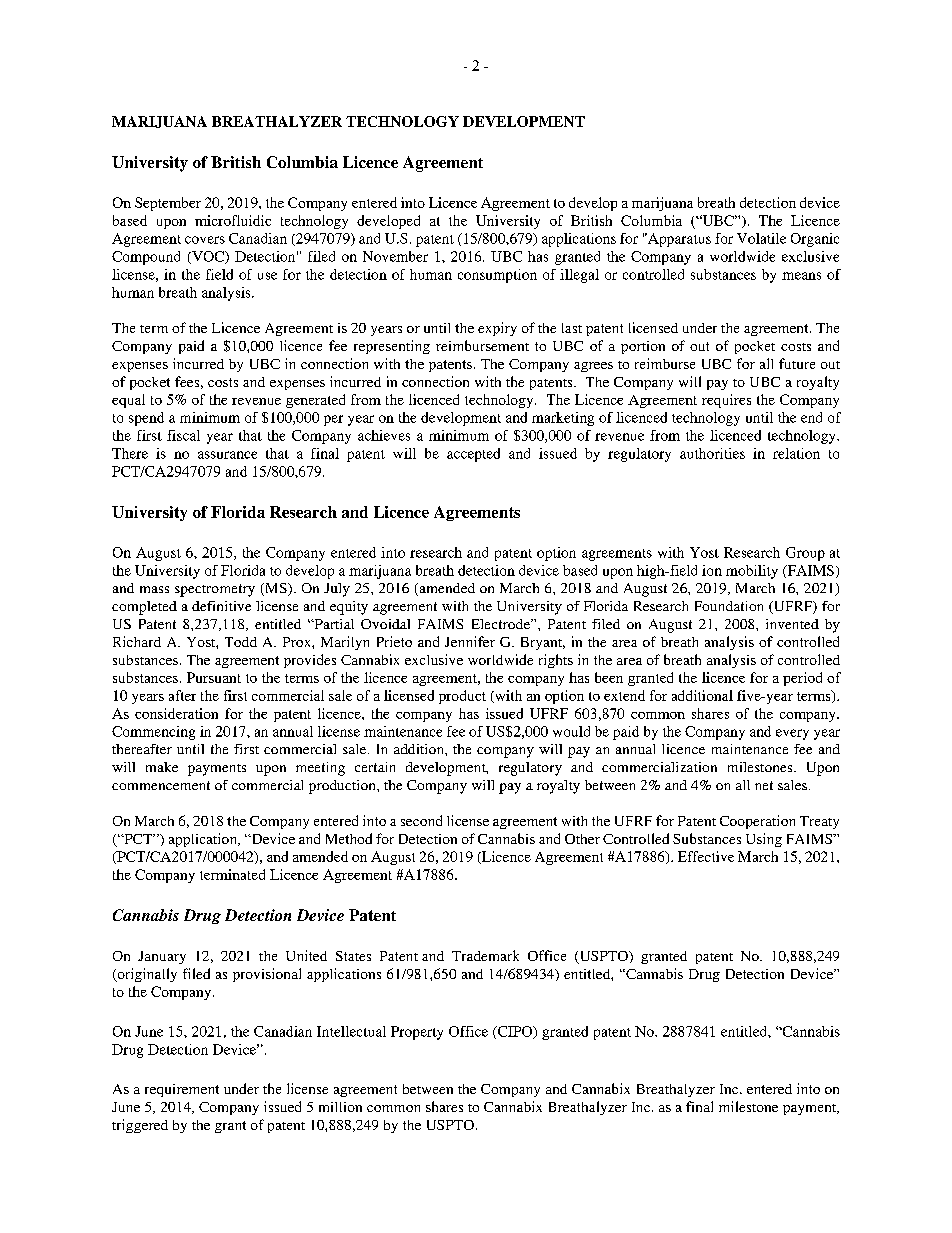 The height and width of the image is (1233, 952). I want to click on Volatile, so click(761, 238).
